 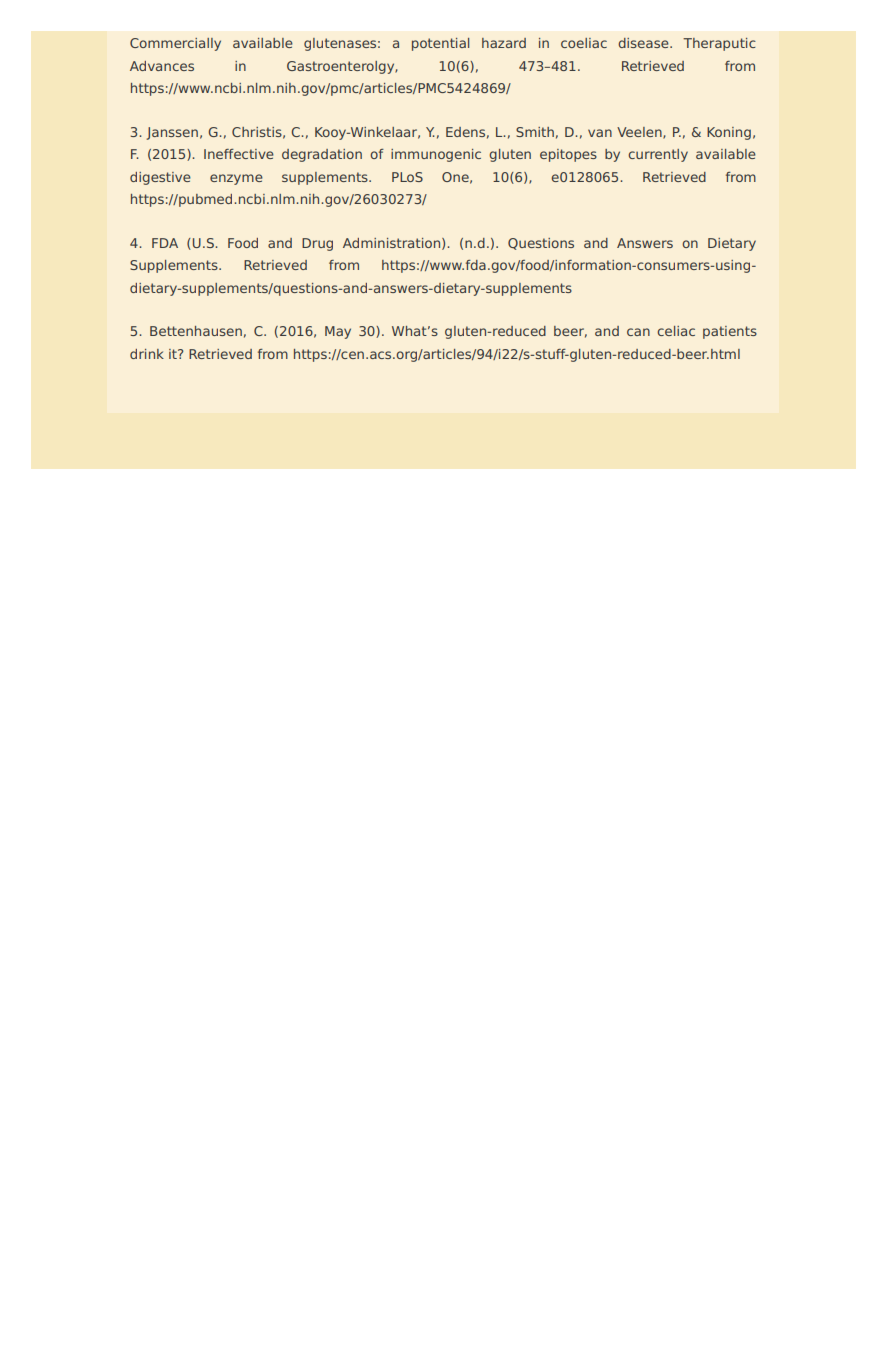 I want to click on enzyme, so click(x=236, y=179).
